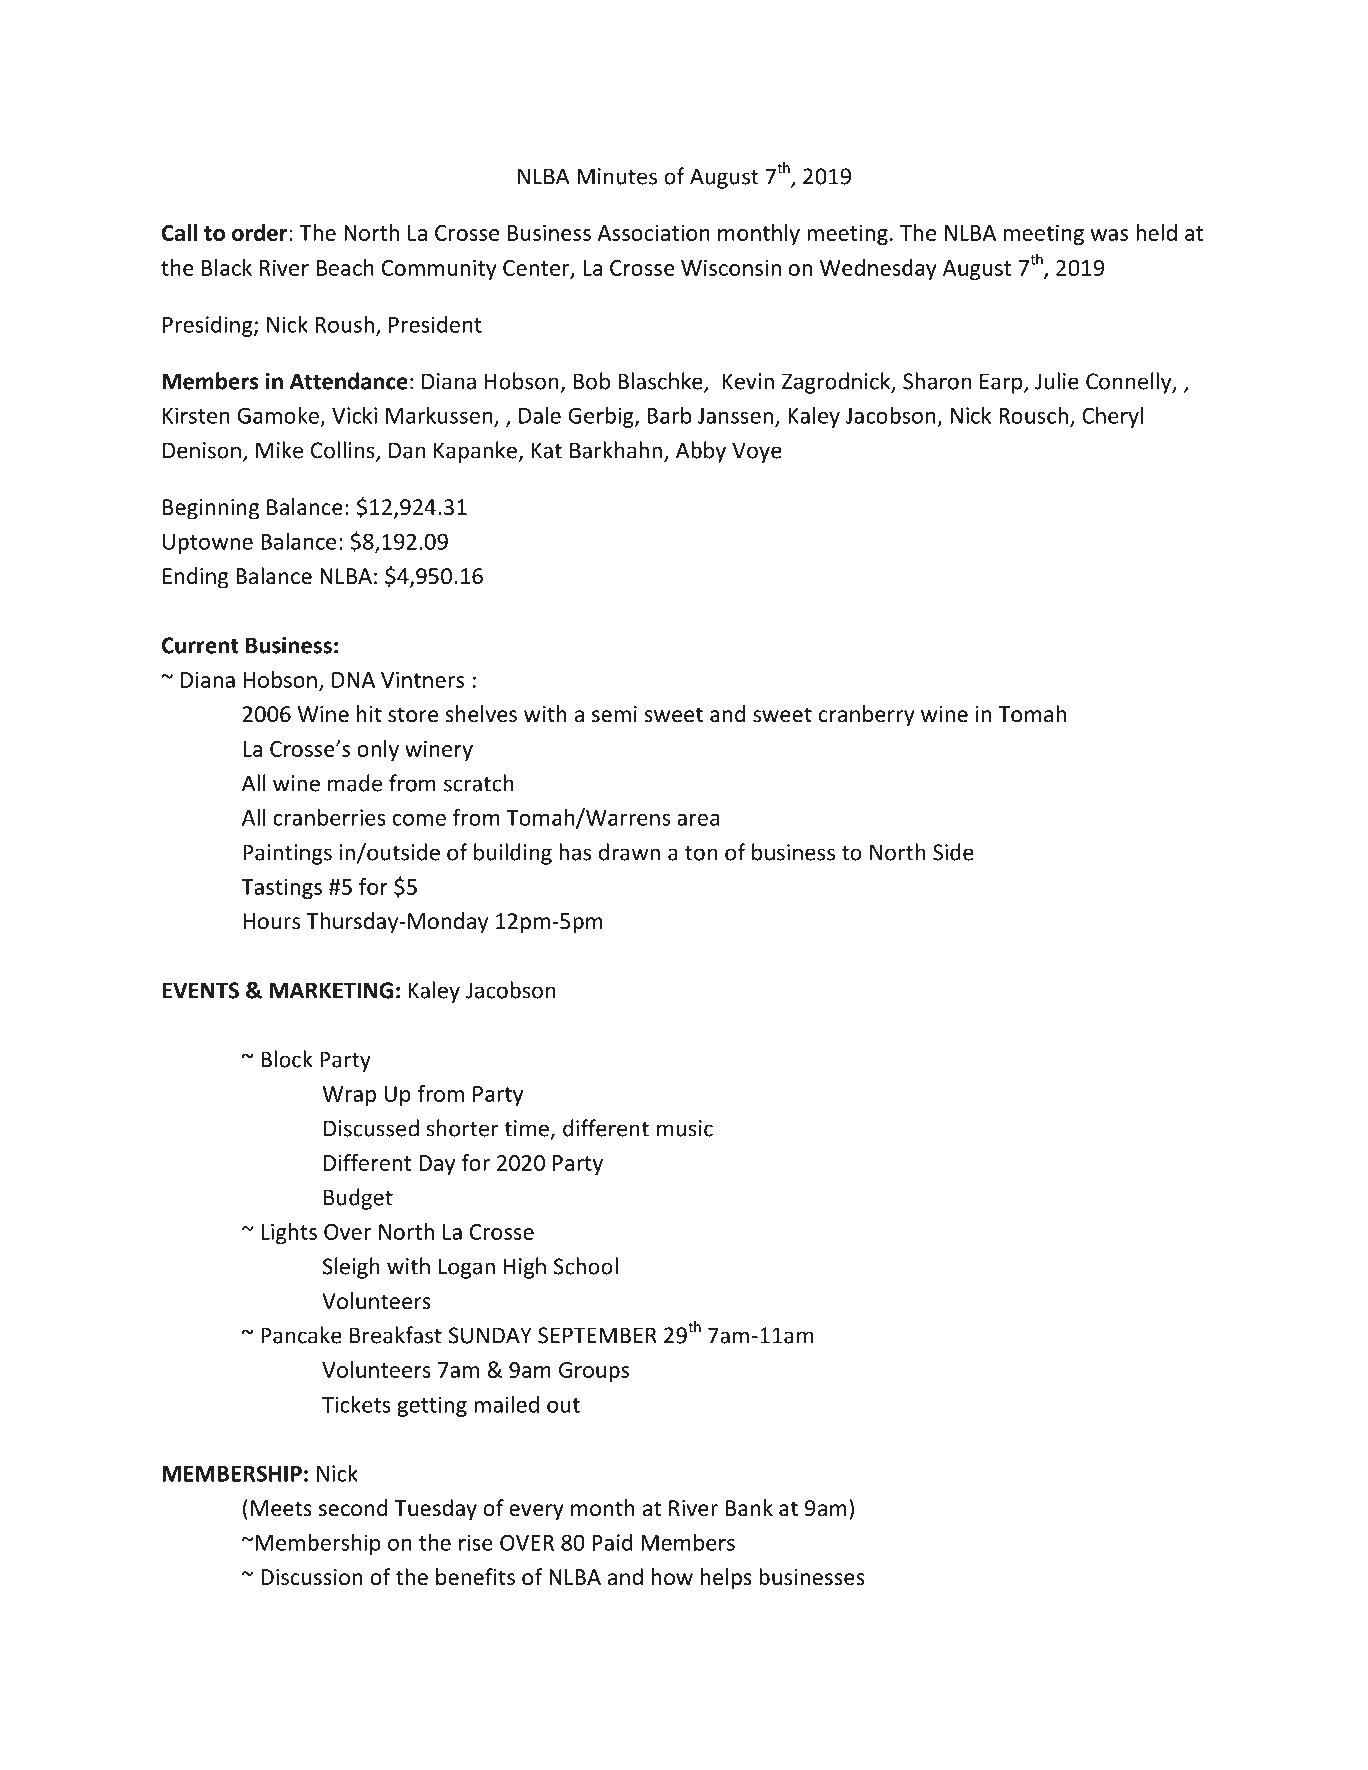 The width and height of the image is (1368, 1770). What do you see at coordinates (1109, 235) in the image?
I see `was` at bounding box center [1109, 235].
